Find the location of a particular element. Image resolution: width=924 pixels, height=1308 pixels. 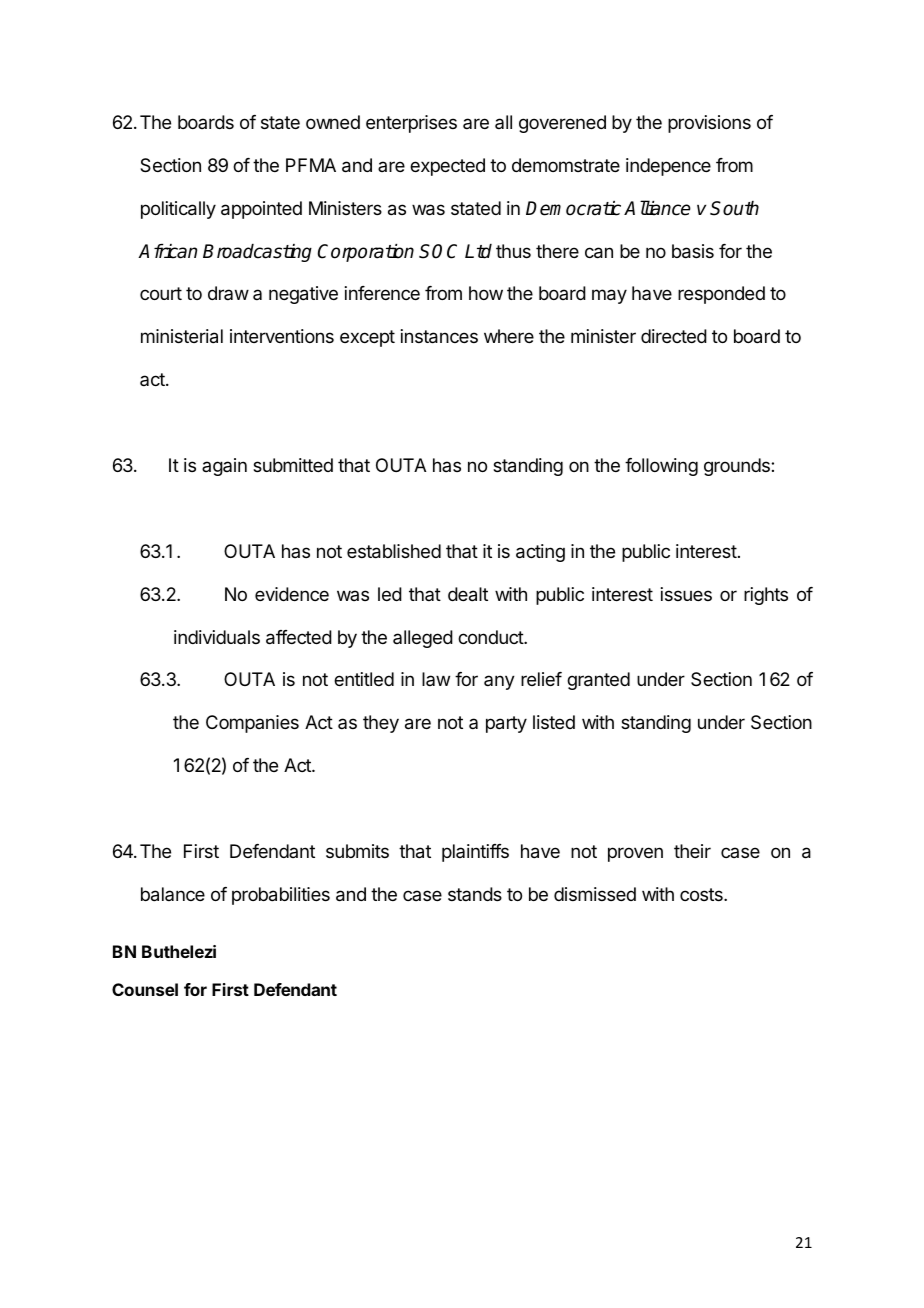

issues is located at coordinates (686, 594).
